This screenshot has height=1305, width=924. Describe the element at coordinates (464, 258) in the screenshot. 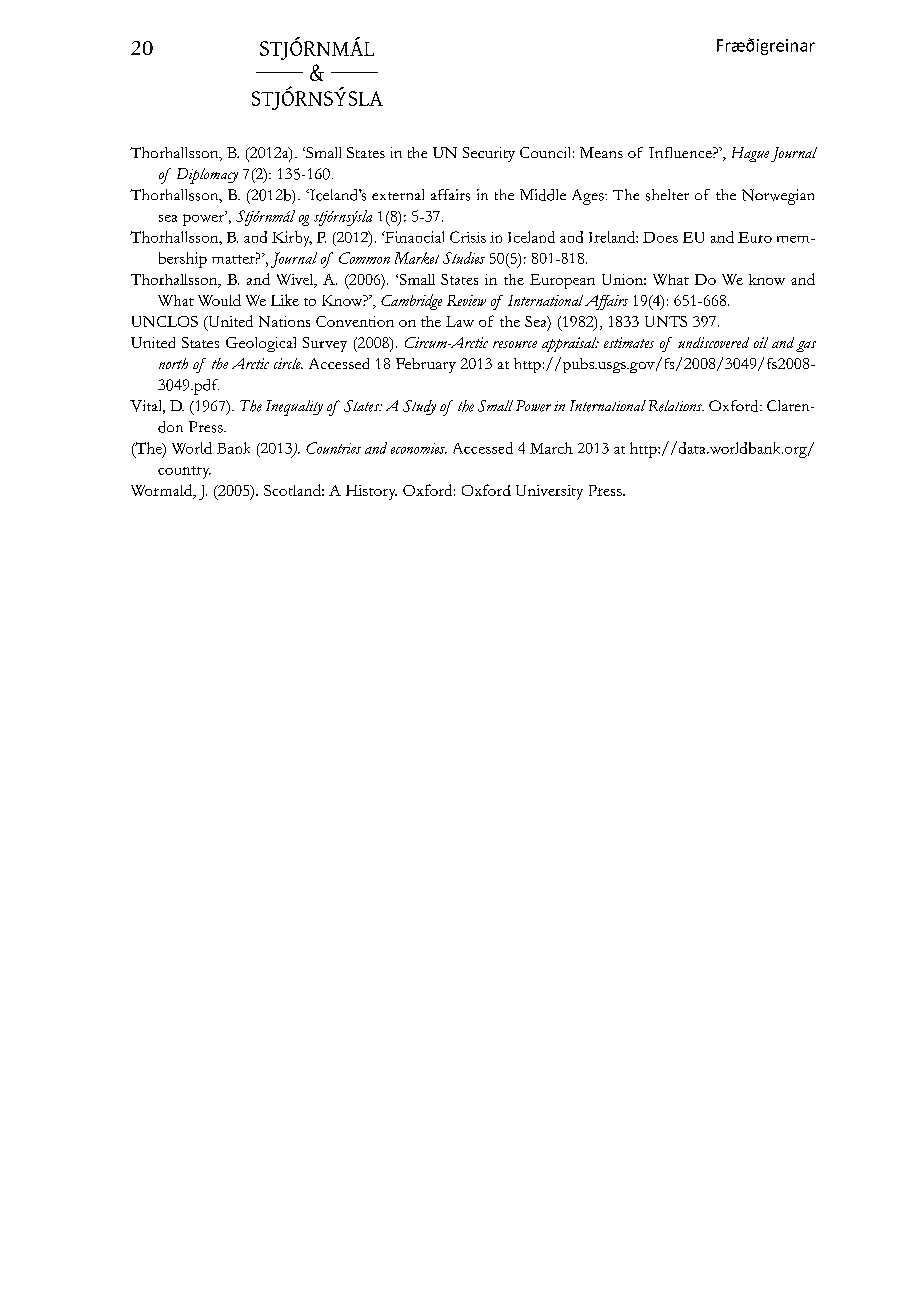

I see `Studies` at that location.
